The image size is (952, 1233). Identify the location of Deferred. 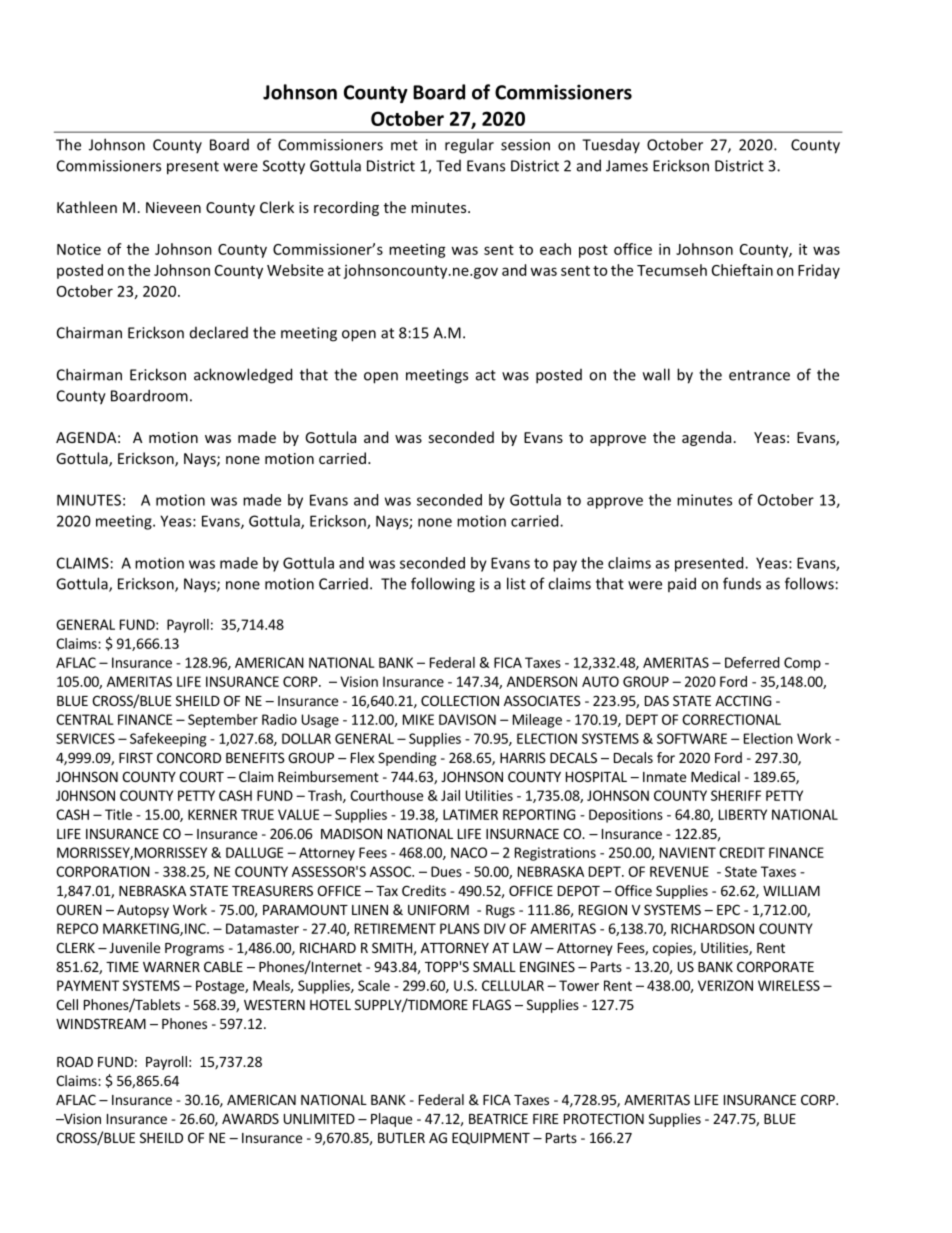
(752, 662).
